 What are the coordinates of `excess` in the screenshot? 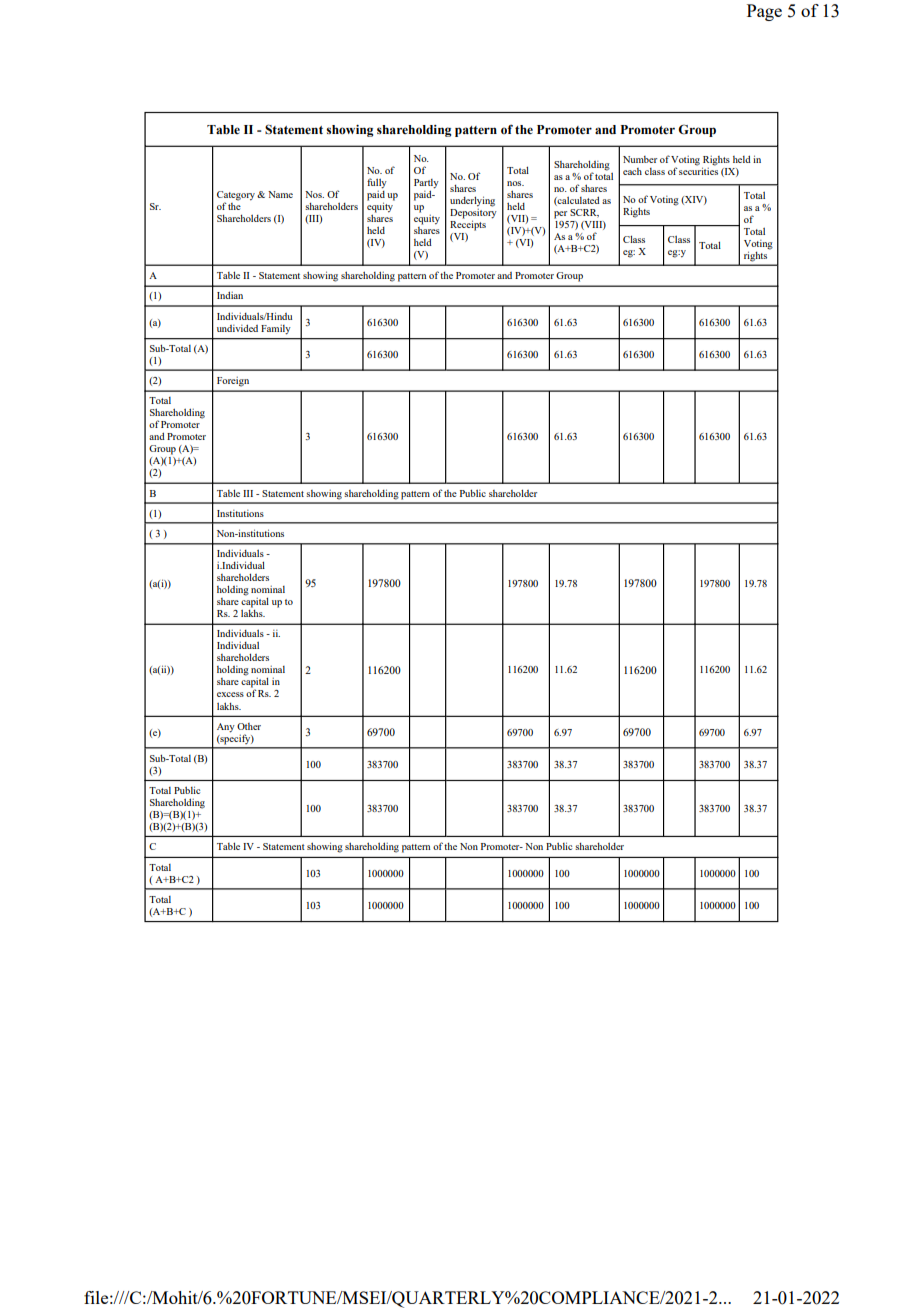 It's located at (230, 694).
